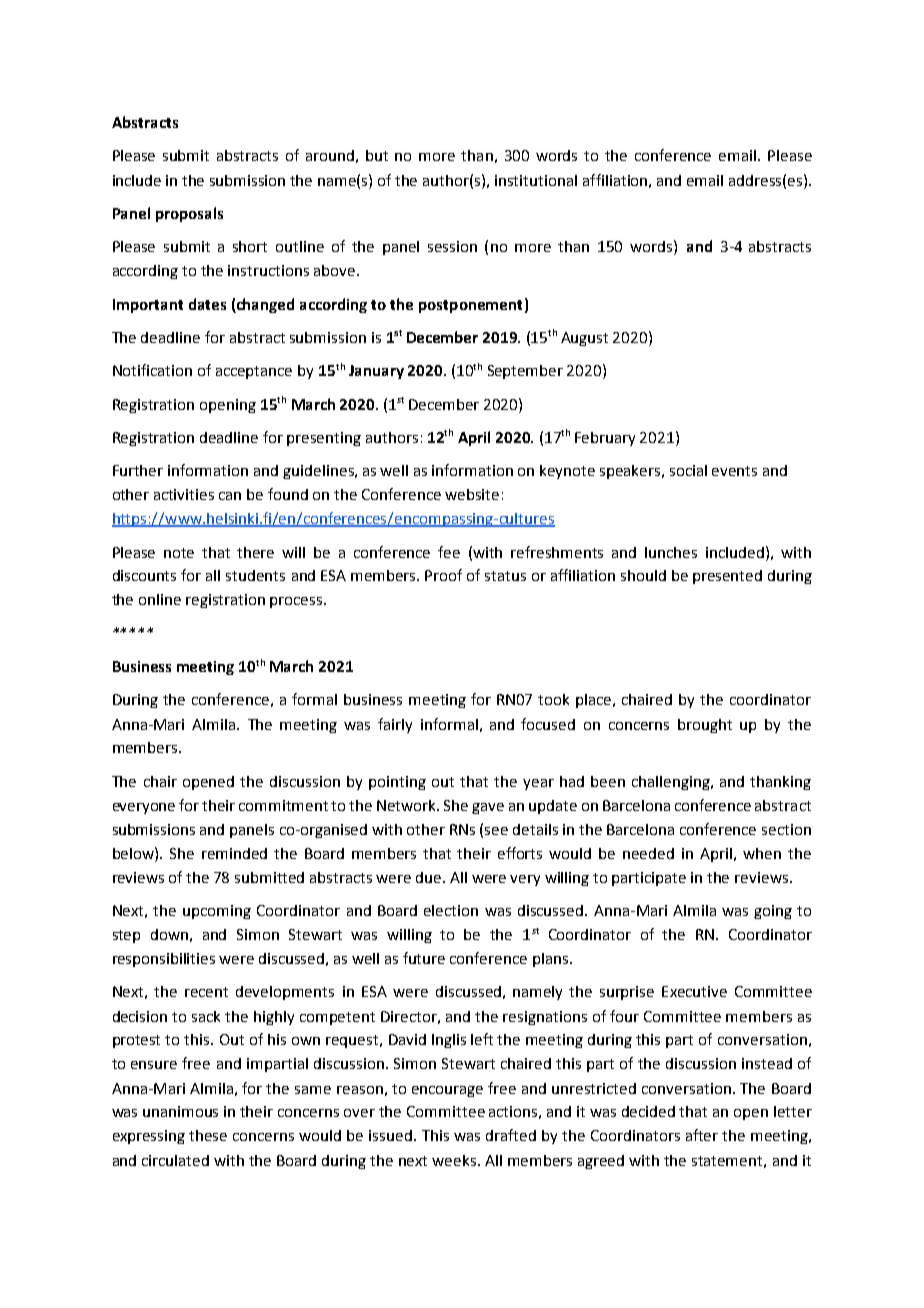  I want to click on August, so click(584, 339).
